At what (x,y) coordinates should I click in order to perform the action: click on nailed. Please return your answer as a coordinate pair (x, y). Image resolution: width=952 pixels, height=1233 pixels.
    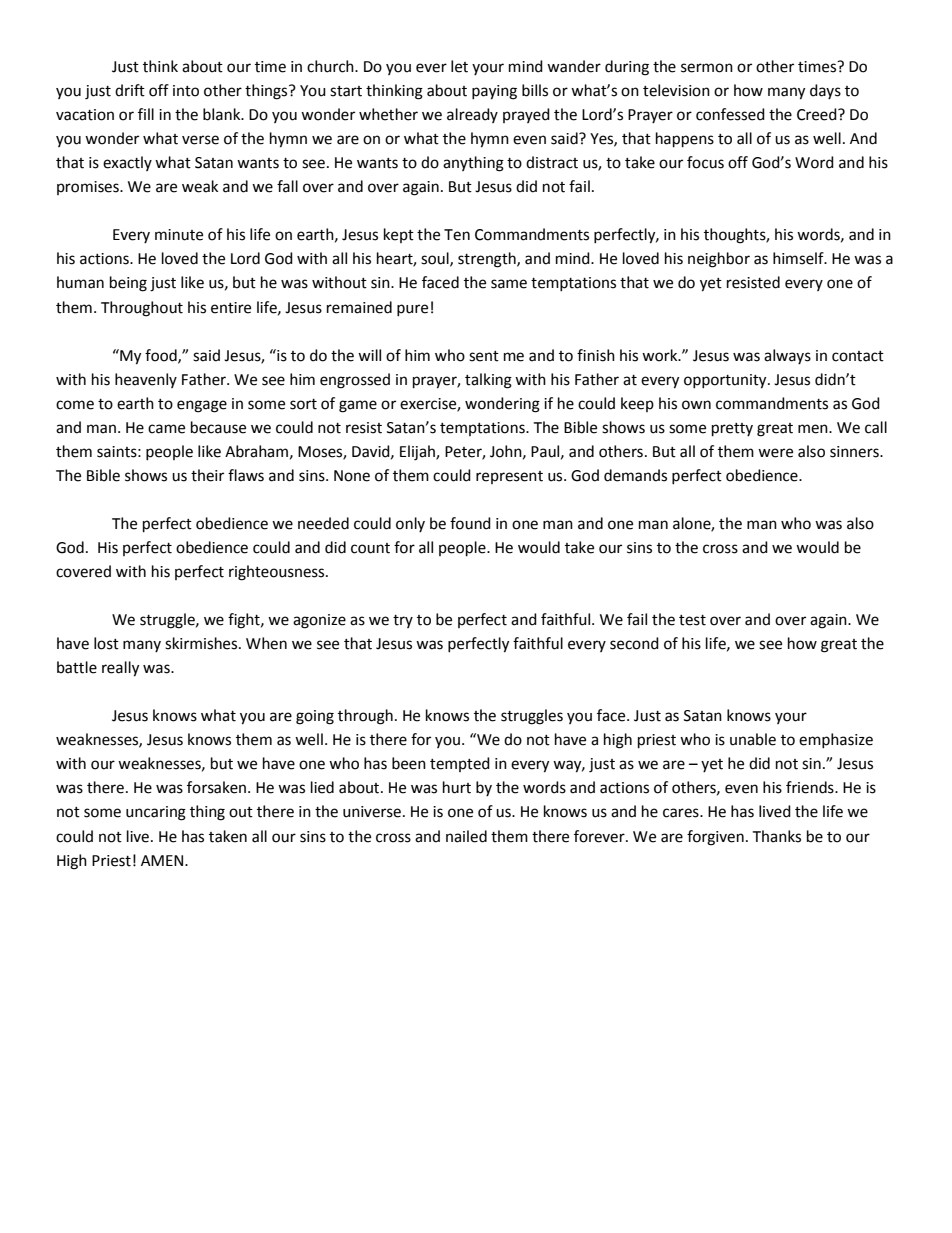
    Looking at the image, I should click on (466, 836).
